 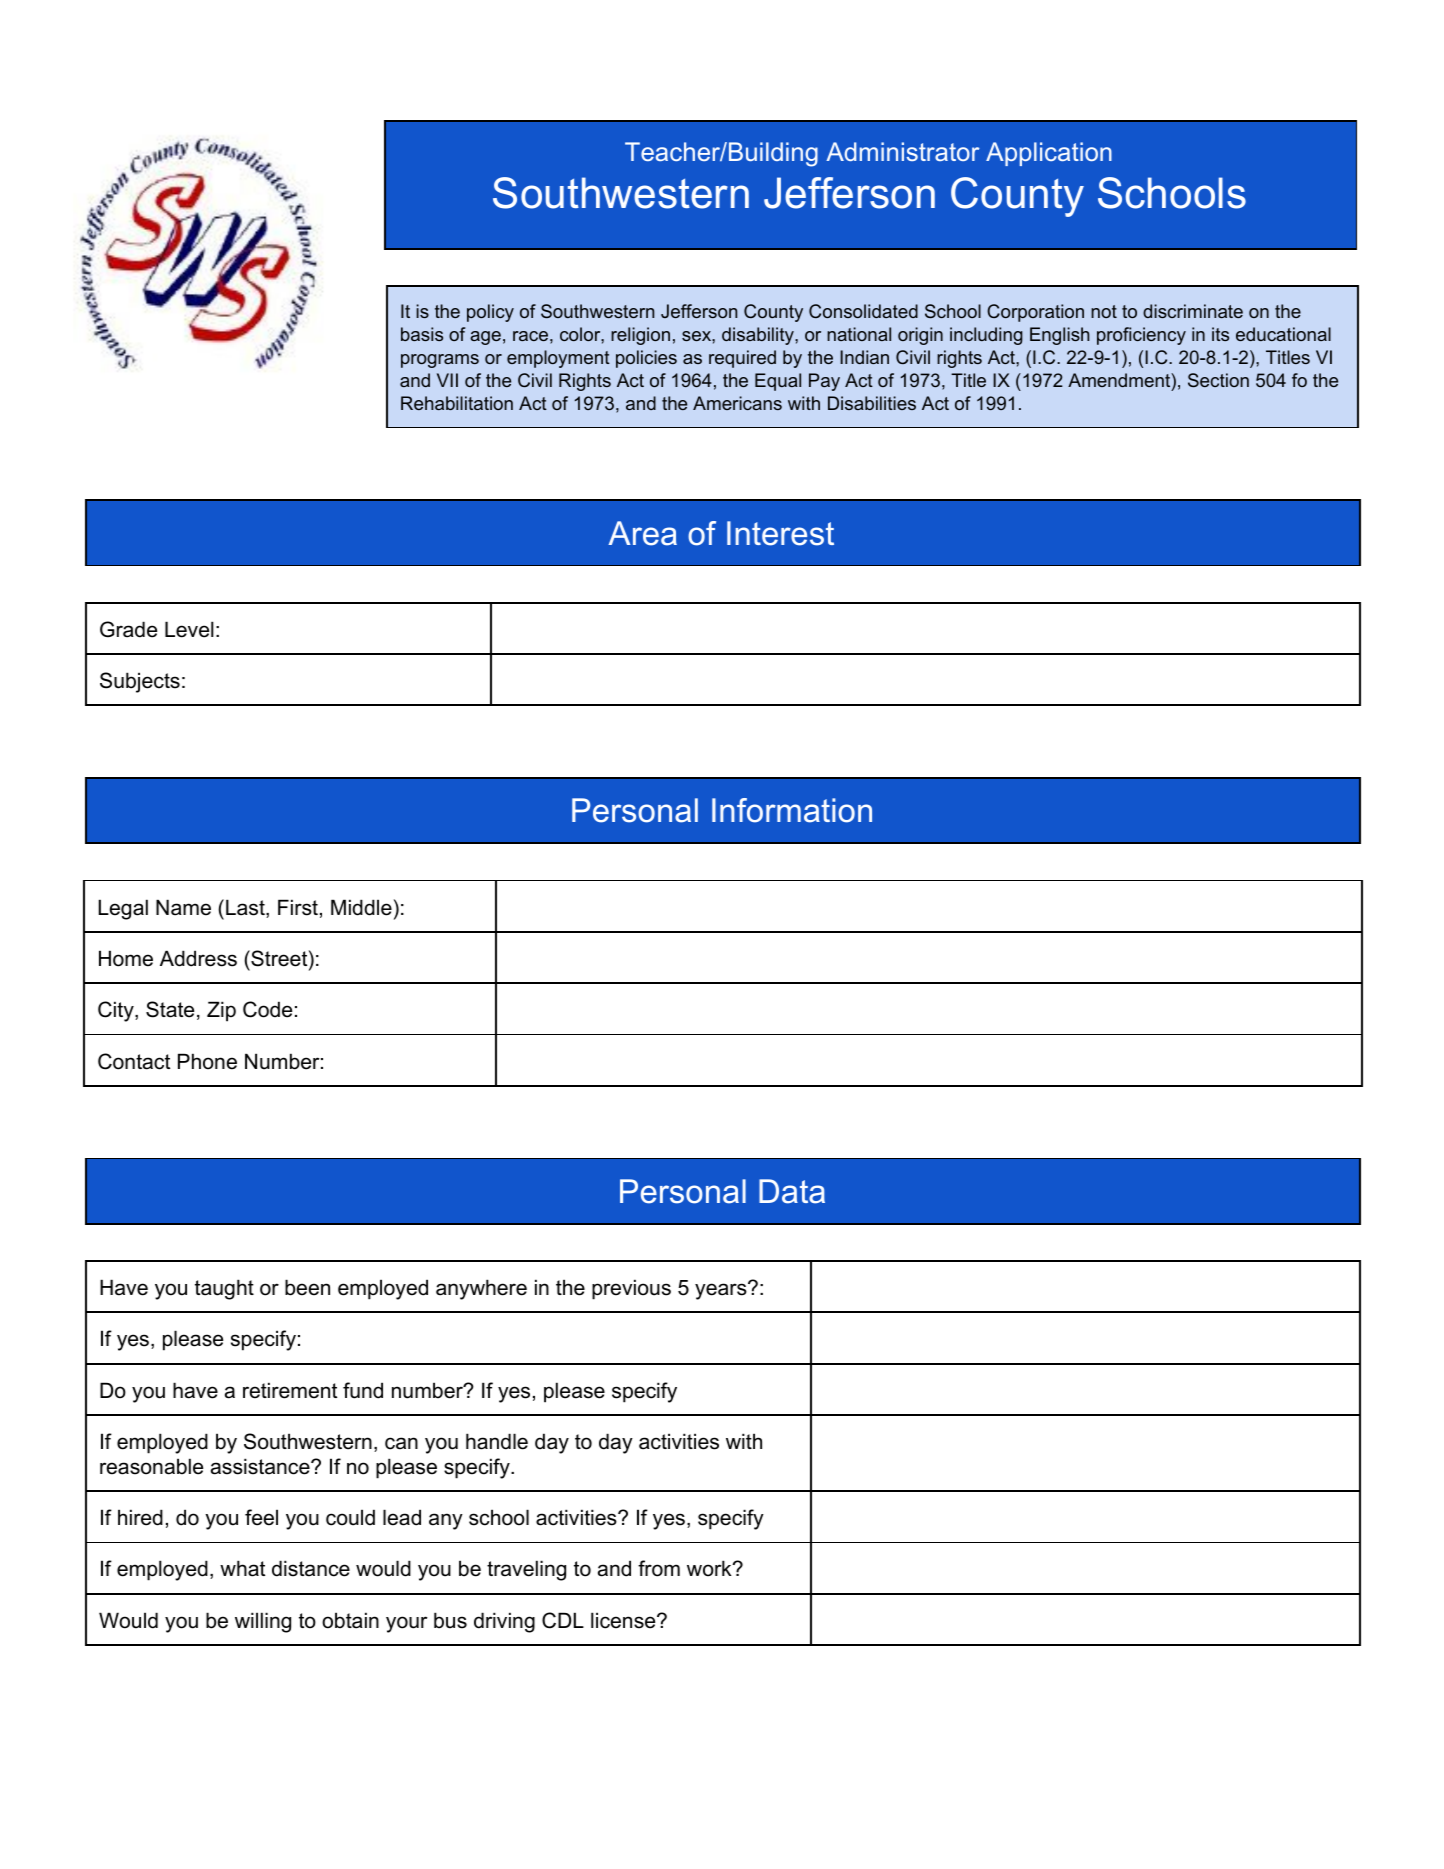 What do you see at coordinates (1049, 154) in the screenshot?
I see `Application` at bounding box center [1049, 154].
